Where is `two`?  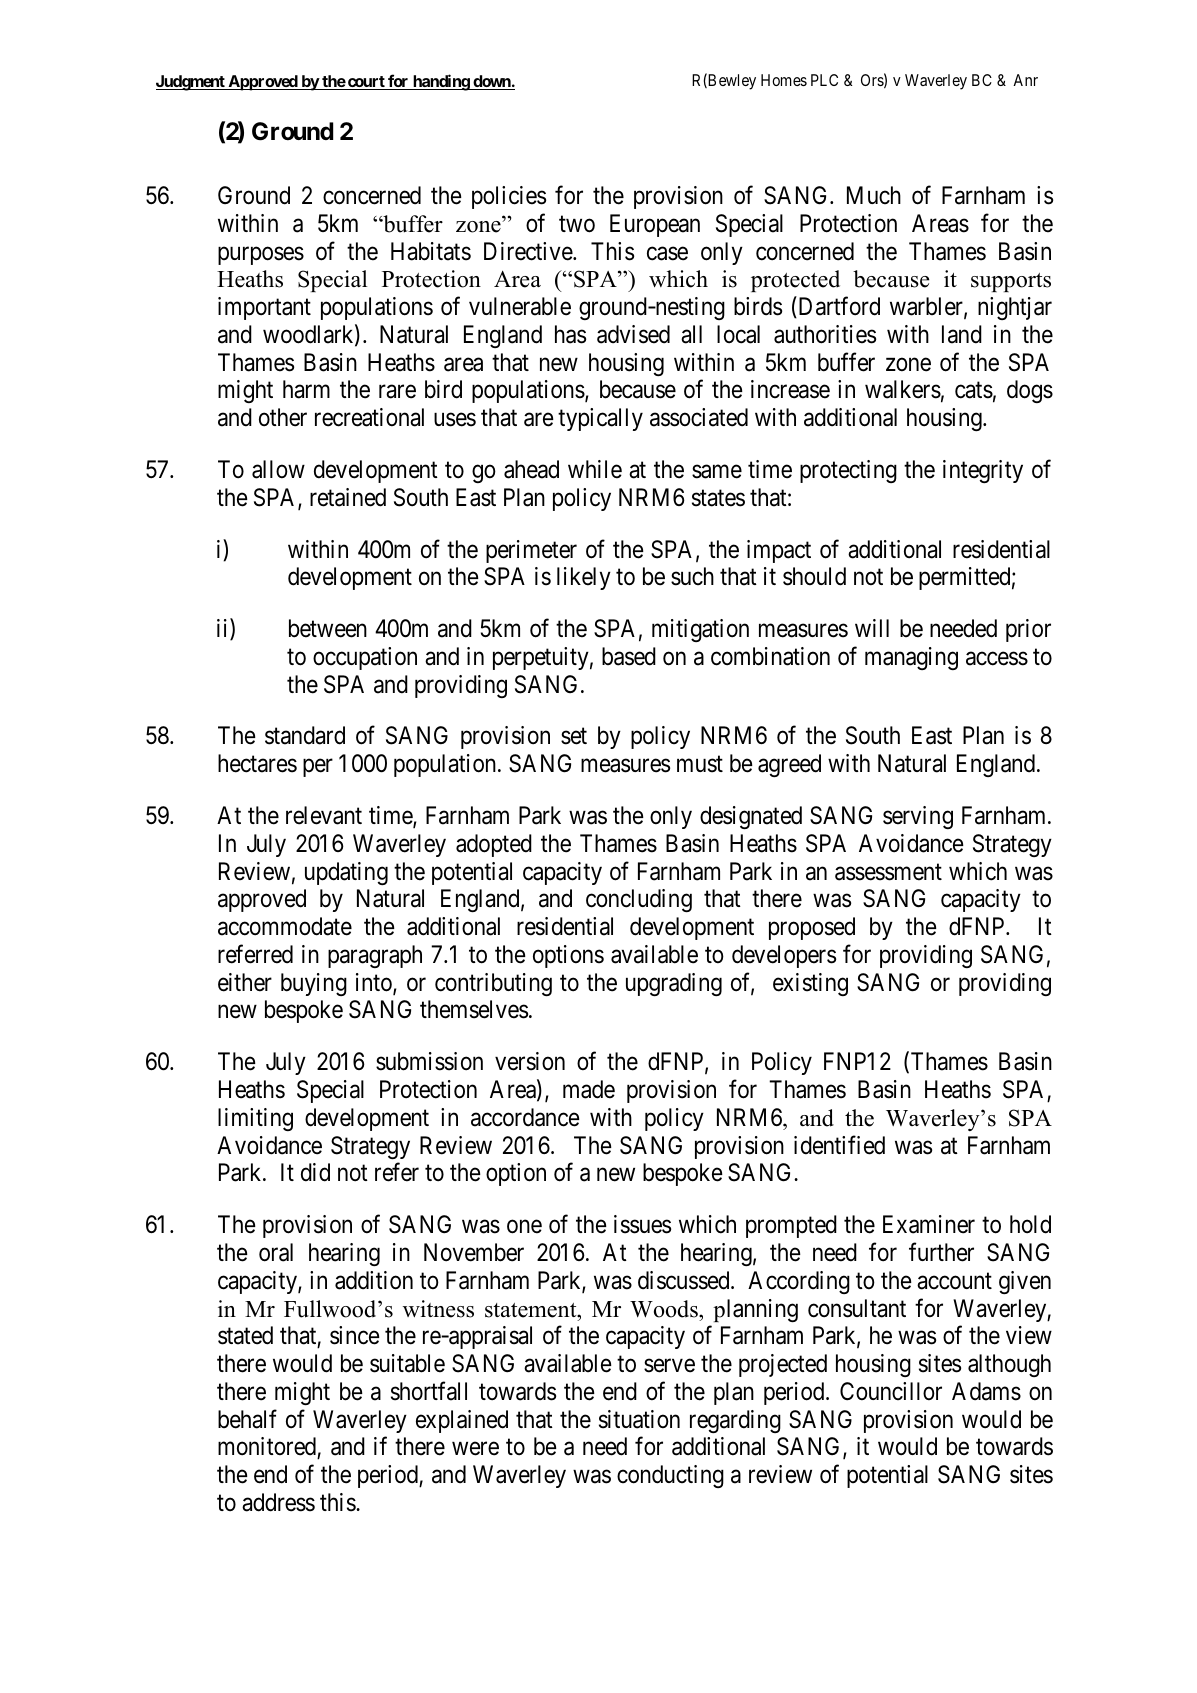
two is located at coordinates (577, 224).
